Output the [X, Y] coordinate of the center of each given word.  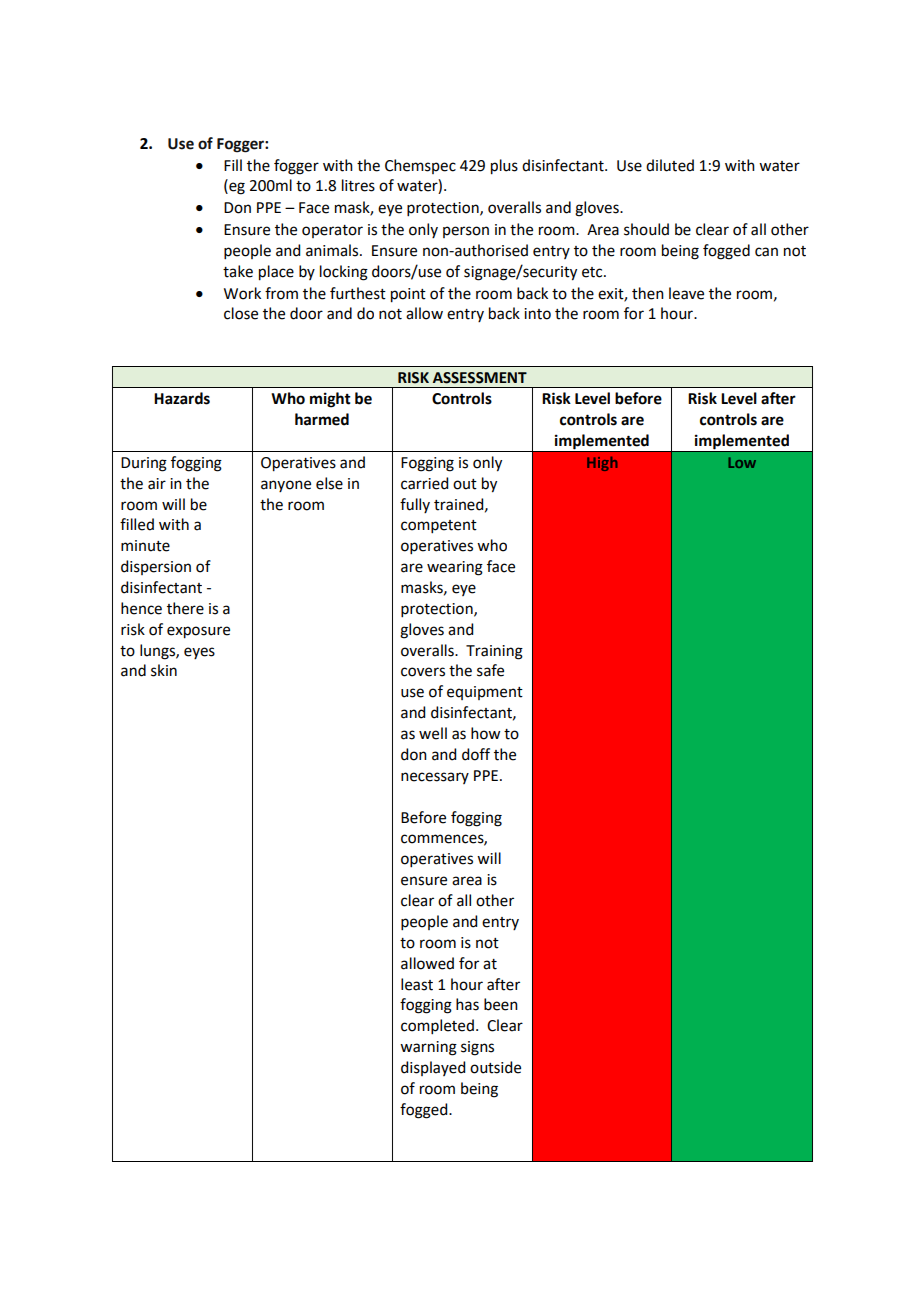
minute [145, 546]
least [417, 984]
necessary [435, 778]
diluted [670, 165]
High [602, 464]
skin [164, 670]
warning [428, 1048]
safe [490, 670]
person [466, 232]
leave [686, 293]
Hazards [182, 398]
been [501, 1004]
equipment [485, 693]
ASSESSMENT [480, 378]
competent [439, 526]
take [238, 271]
